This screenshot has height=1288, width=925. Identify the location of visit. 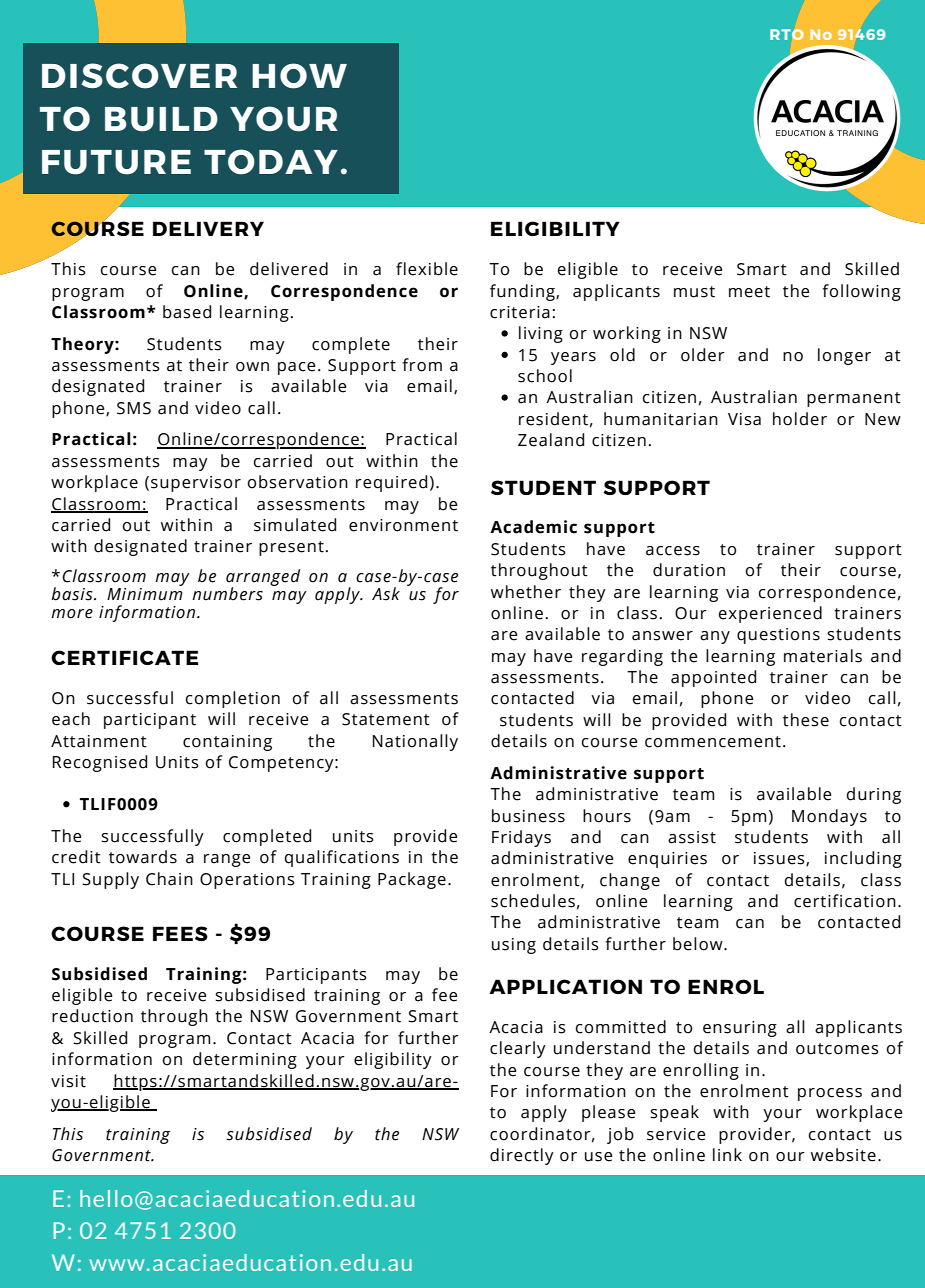
(68, 1081).
